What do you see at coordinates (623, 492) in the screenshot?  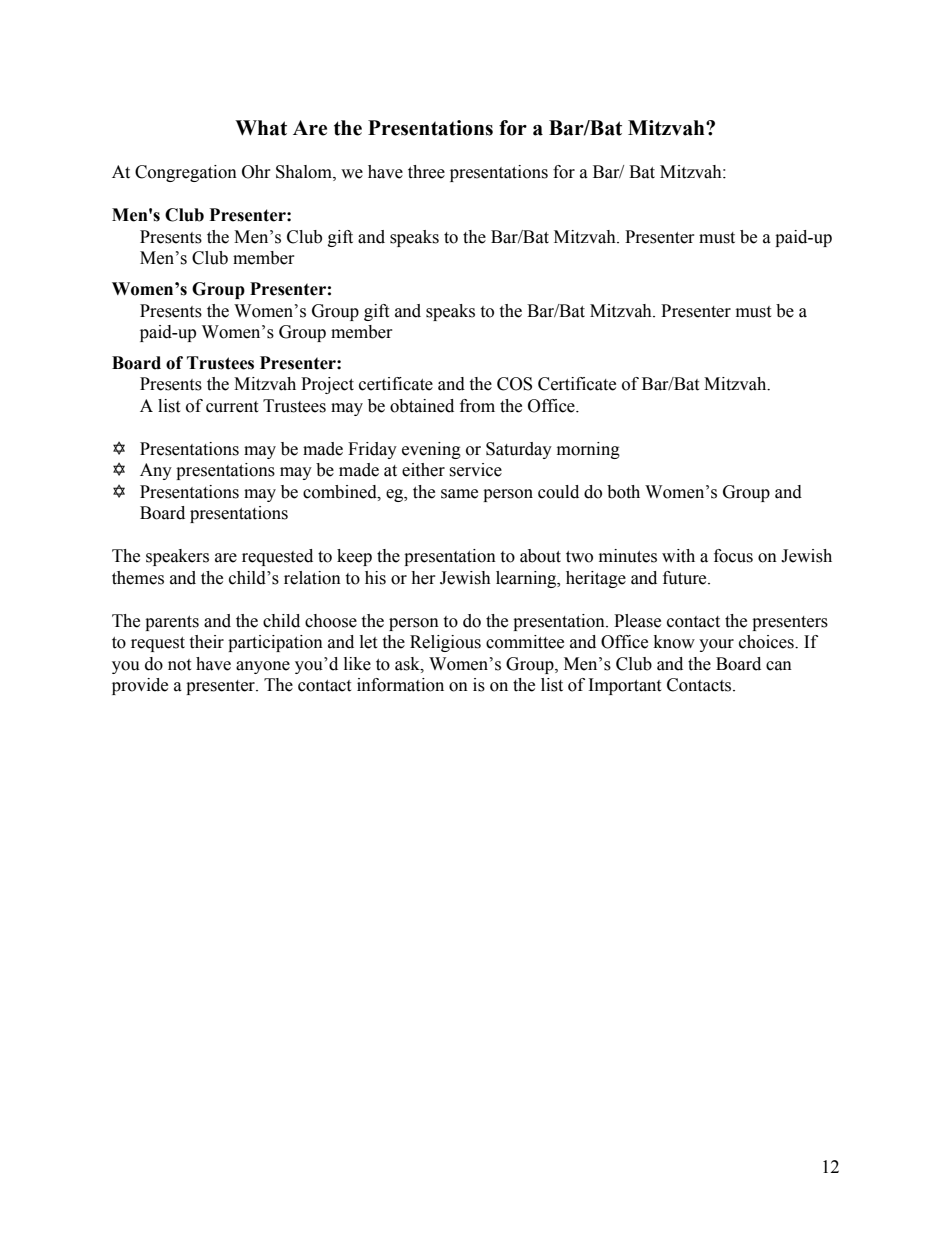 I see `both` at bounding box center [623, 492].
